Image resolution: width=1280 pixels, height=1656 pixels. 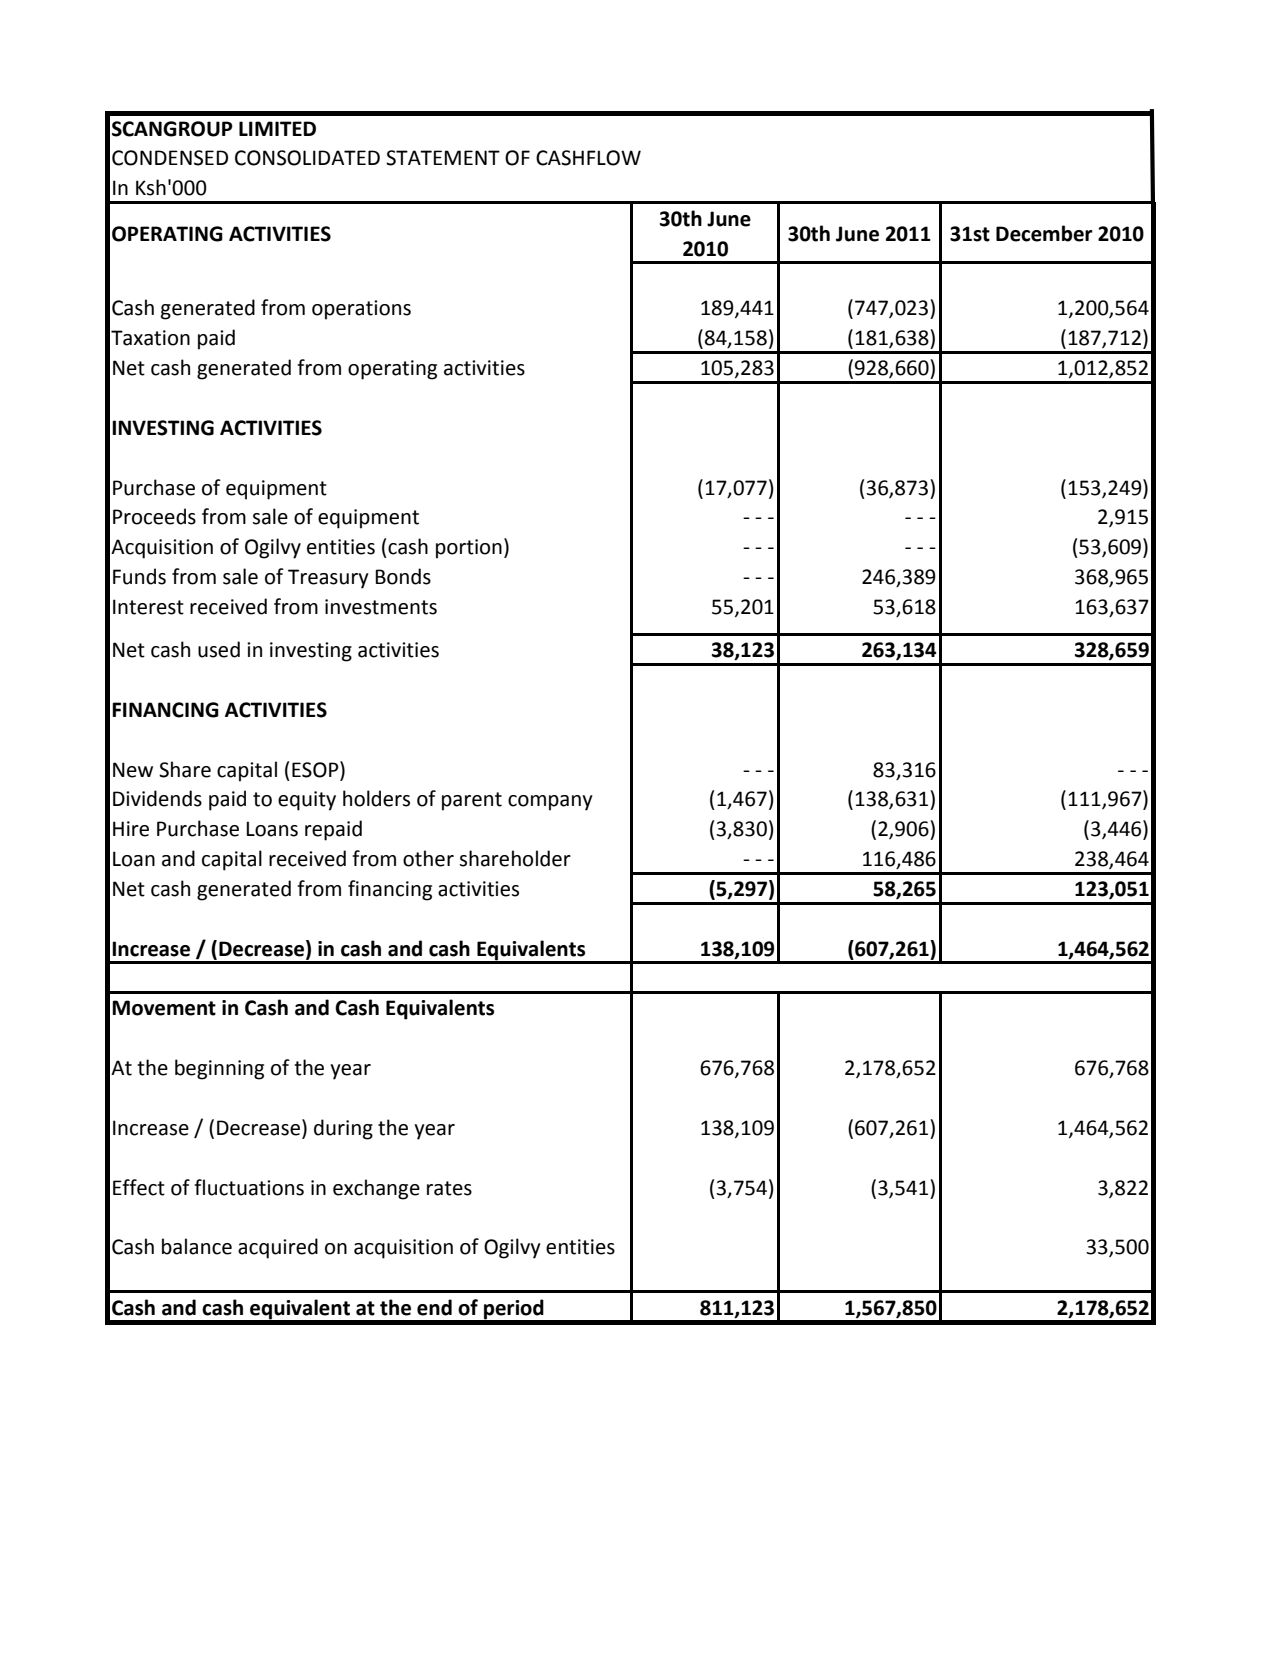 I want to click on company, so click(x=550, y=803).
